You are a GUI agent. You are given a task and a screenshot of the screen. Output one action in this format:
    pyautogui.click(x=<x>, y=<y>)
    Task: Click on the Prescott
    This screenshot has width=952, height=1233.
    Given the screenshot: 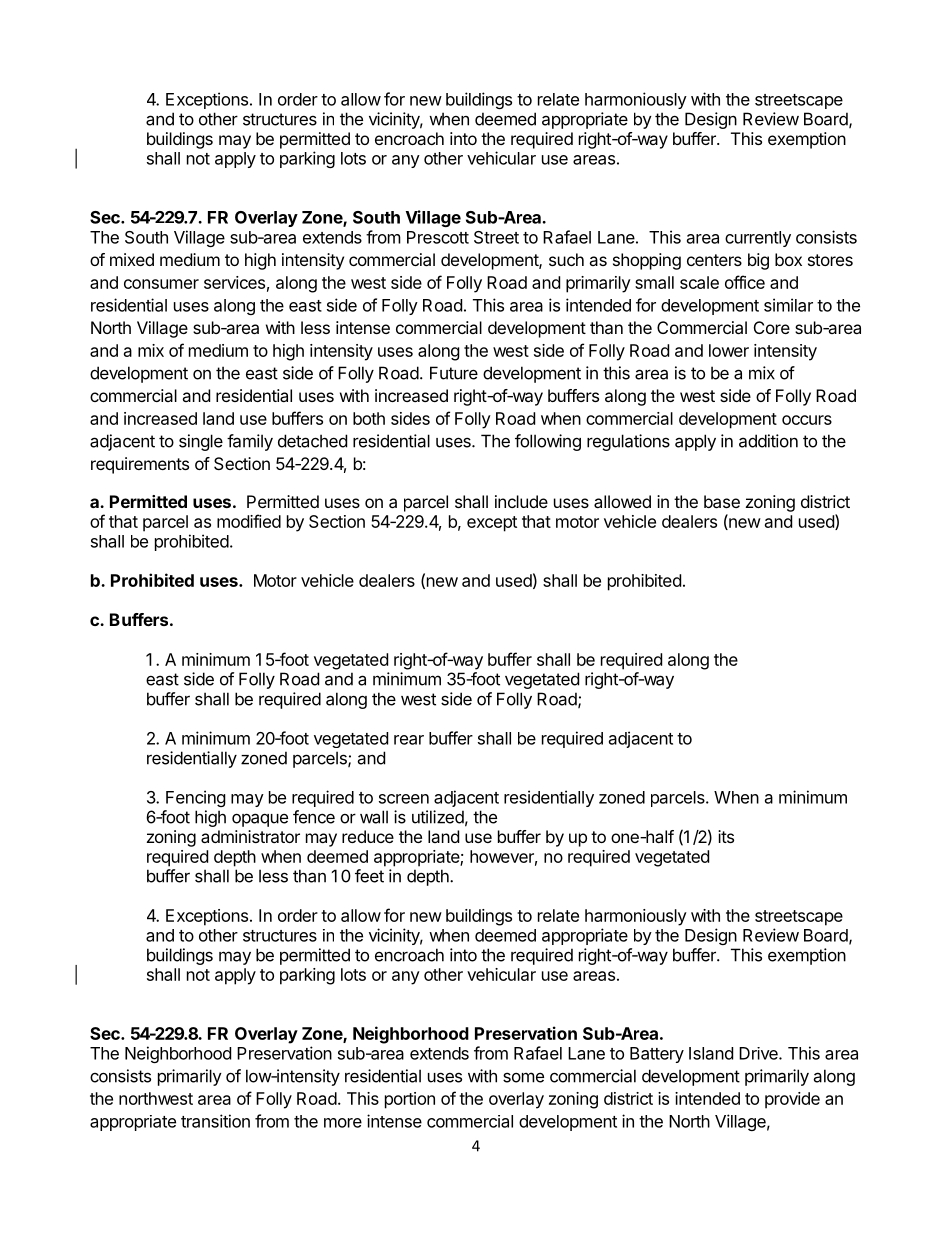 What is the action you would take?
    pyautogui.click(x=438, y=237)
